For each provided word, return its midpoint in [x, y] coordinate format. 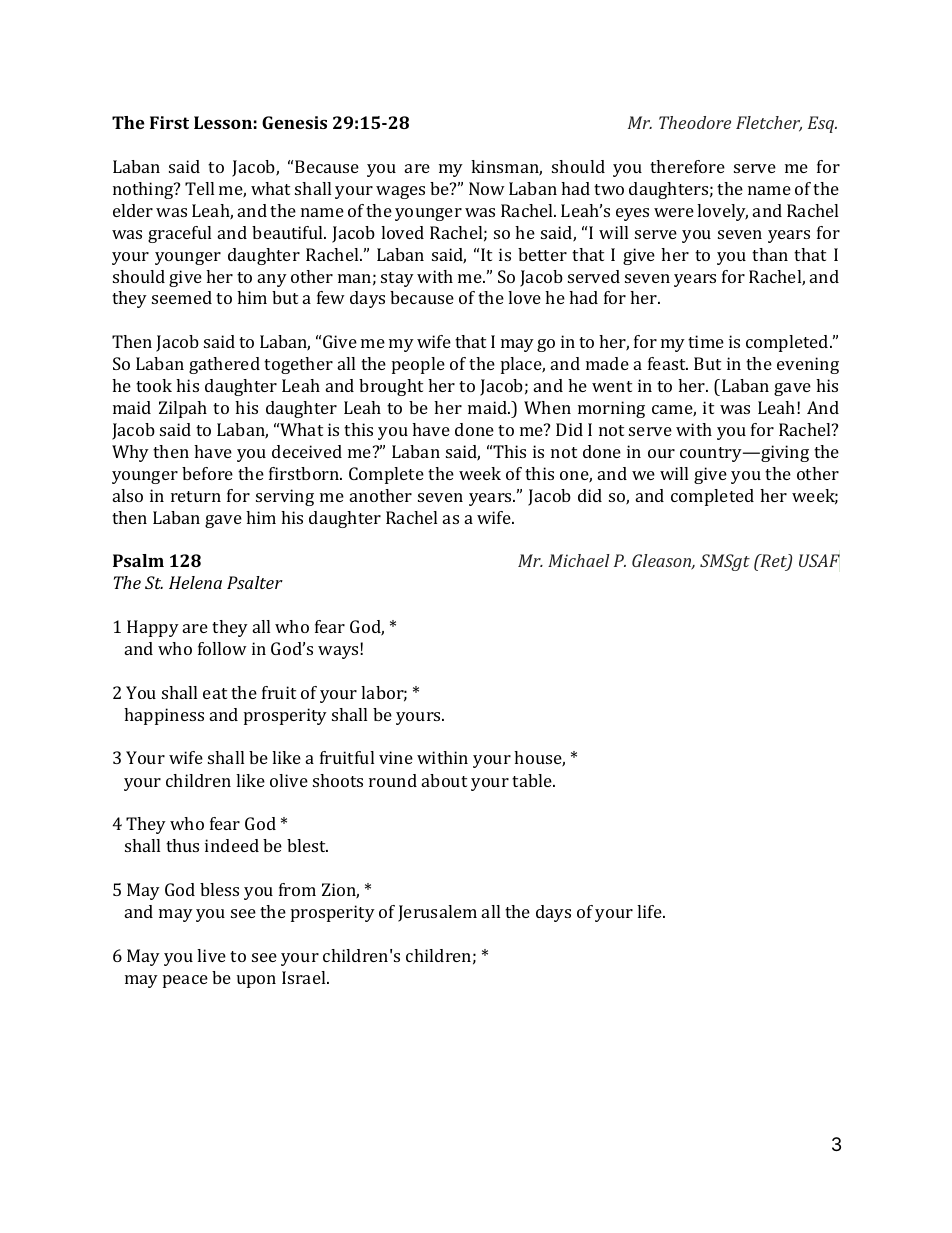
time [706, 341]
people [418, 365]
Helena [195, 582]
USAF [819, 560]
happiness [164, 716]
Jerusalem [437, 913]
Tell [199, 188]
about [444, 780]
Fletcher [769, 124]
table [533, 780]
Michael [579, 560]
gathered [224, 365]
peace [185, 981]
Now [487, 188]
